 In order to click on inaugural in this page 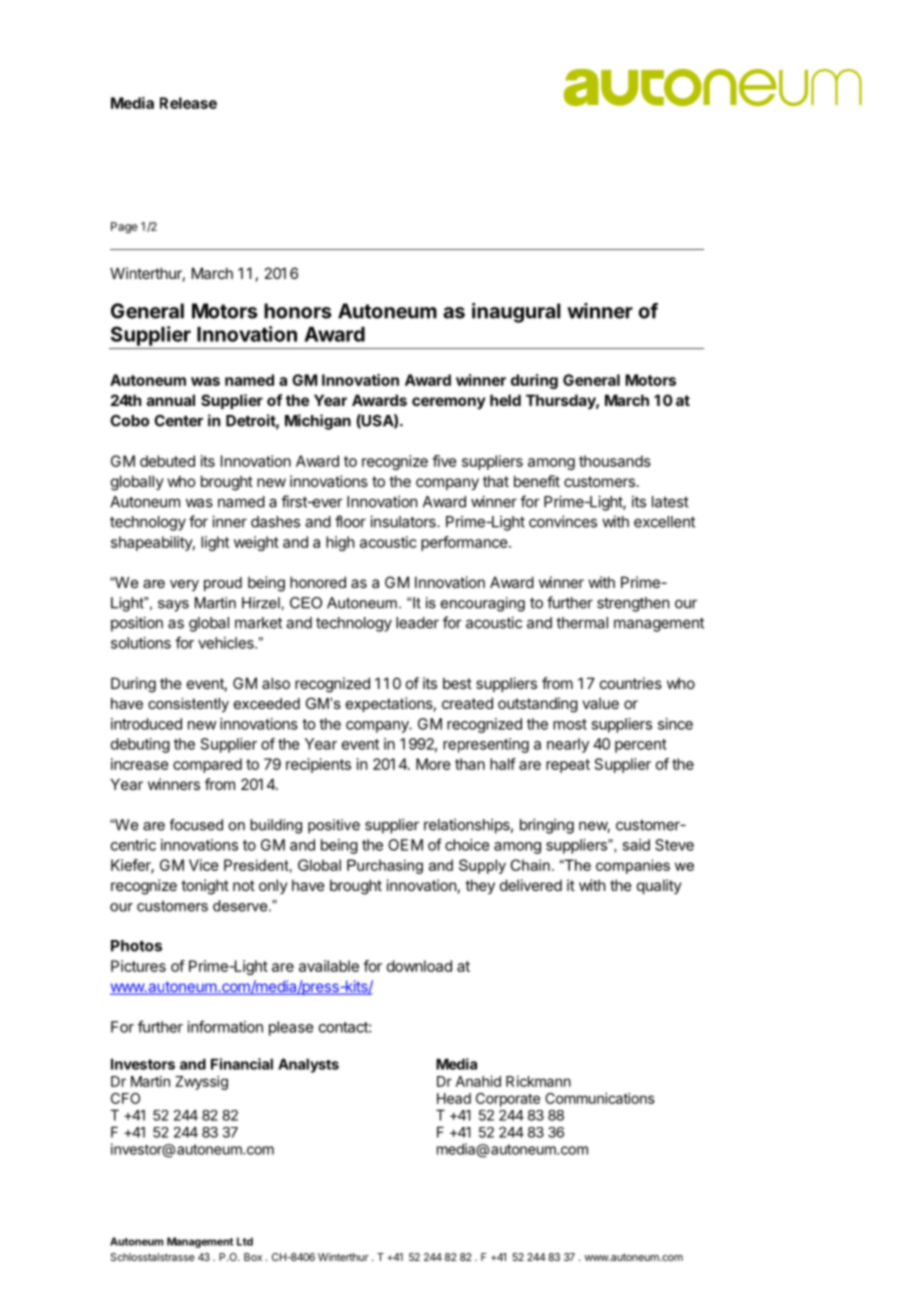, I will do `click(516, 313)`.
